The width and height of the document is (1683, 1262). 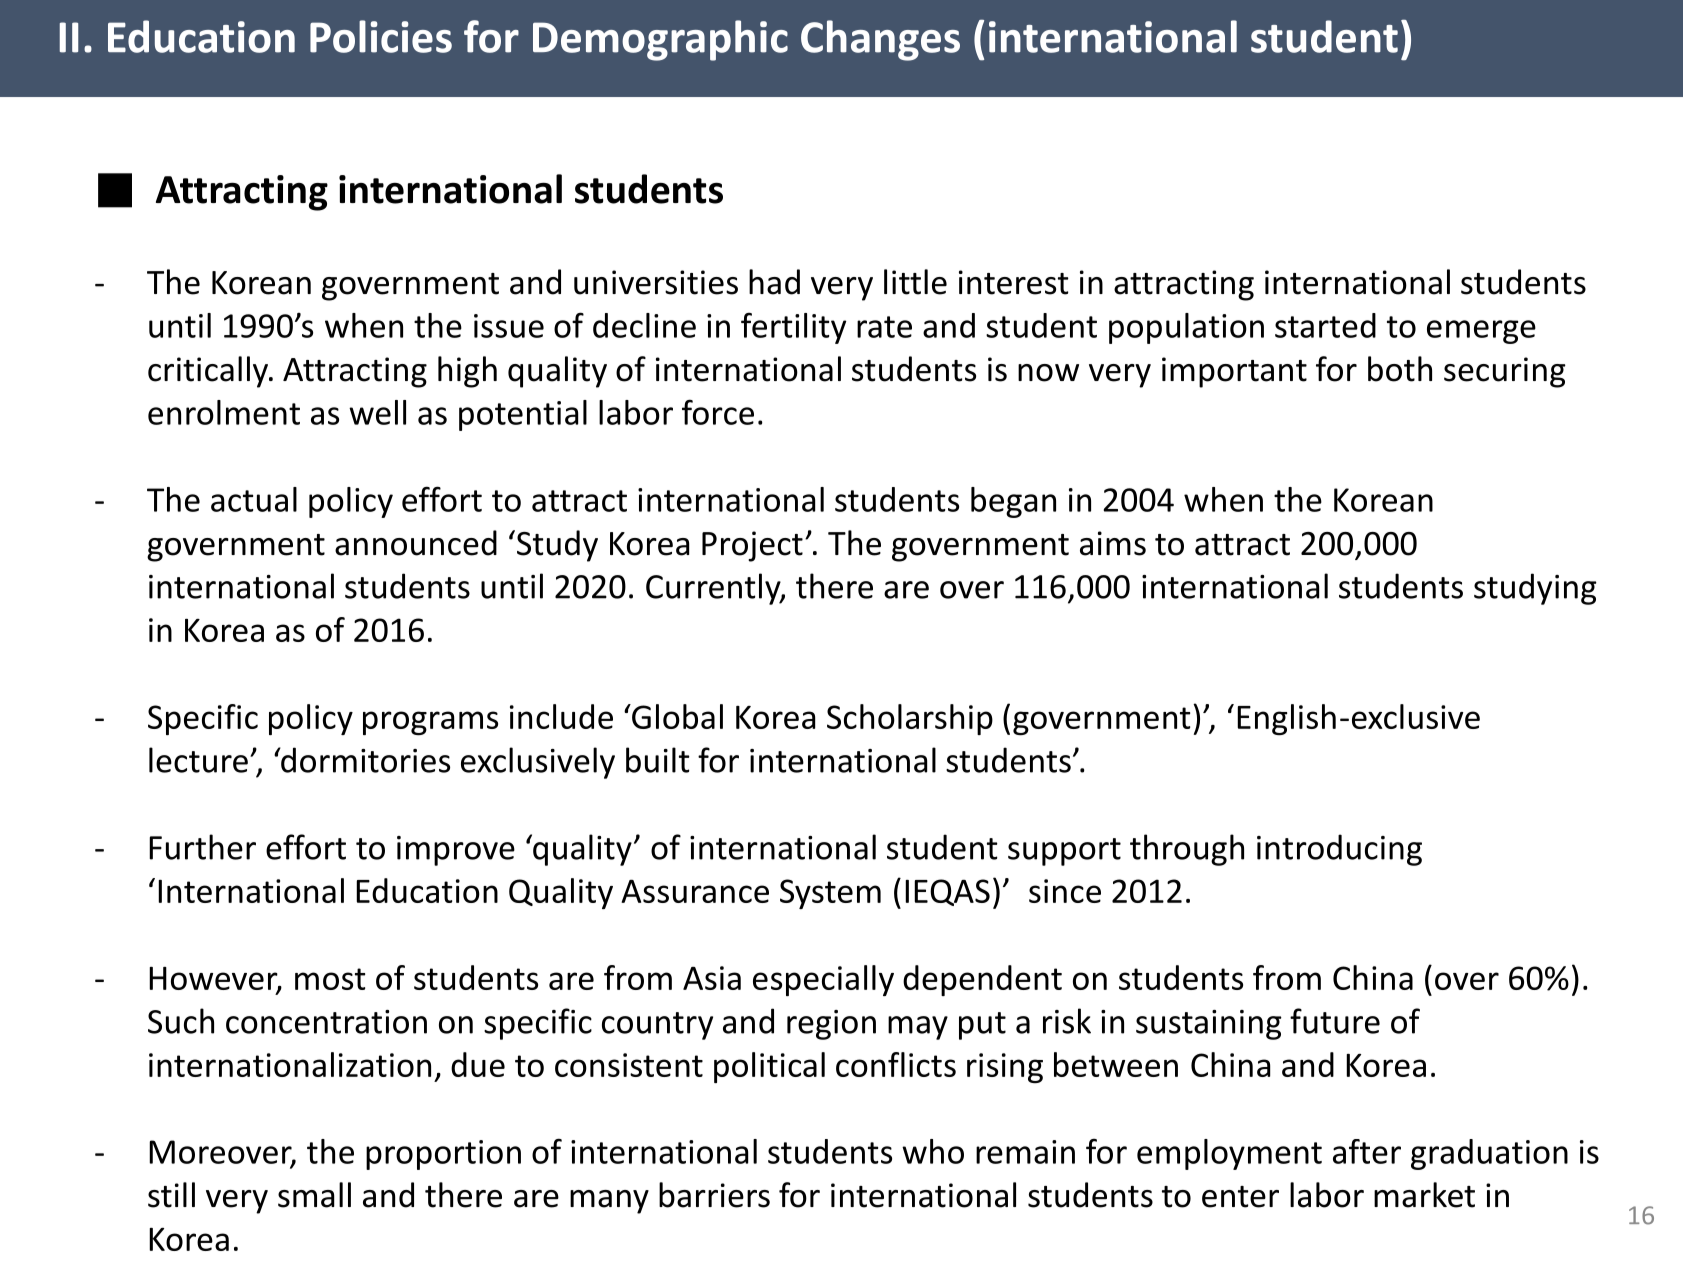 I want to click on Scholarship, so click(x=910, y=719).
